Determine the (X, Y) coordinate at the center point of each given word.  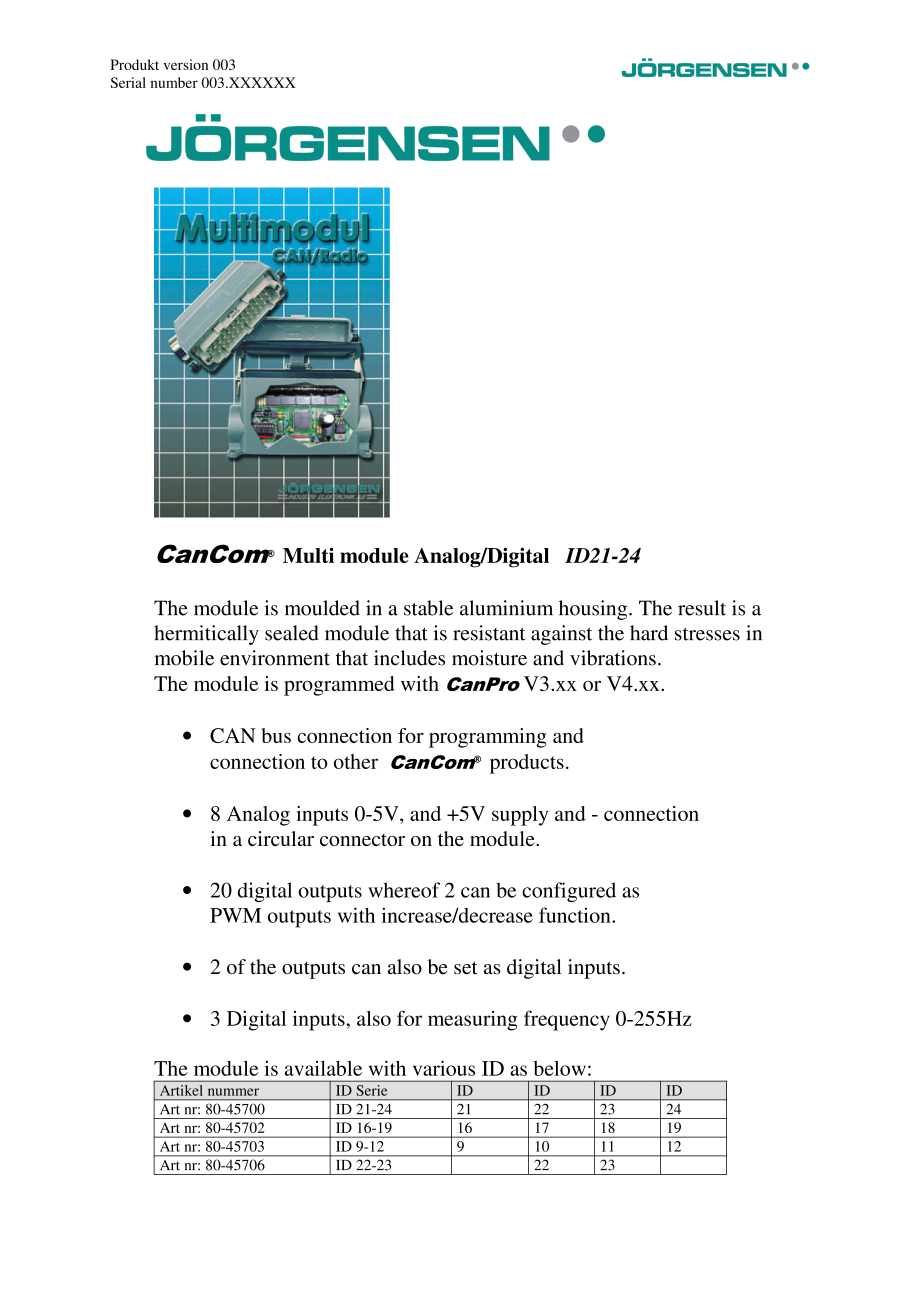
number (174, 82)
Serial (128, 82)
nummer (233, 1092)
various (444, 1068)
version (186, 64)
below (559, 1068)
